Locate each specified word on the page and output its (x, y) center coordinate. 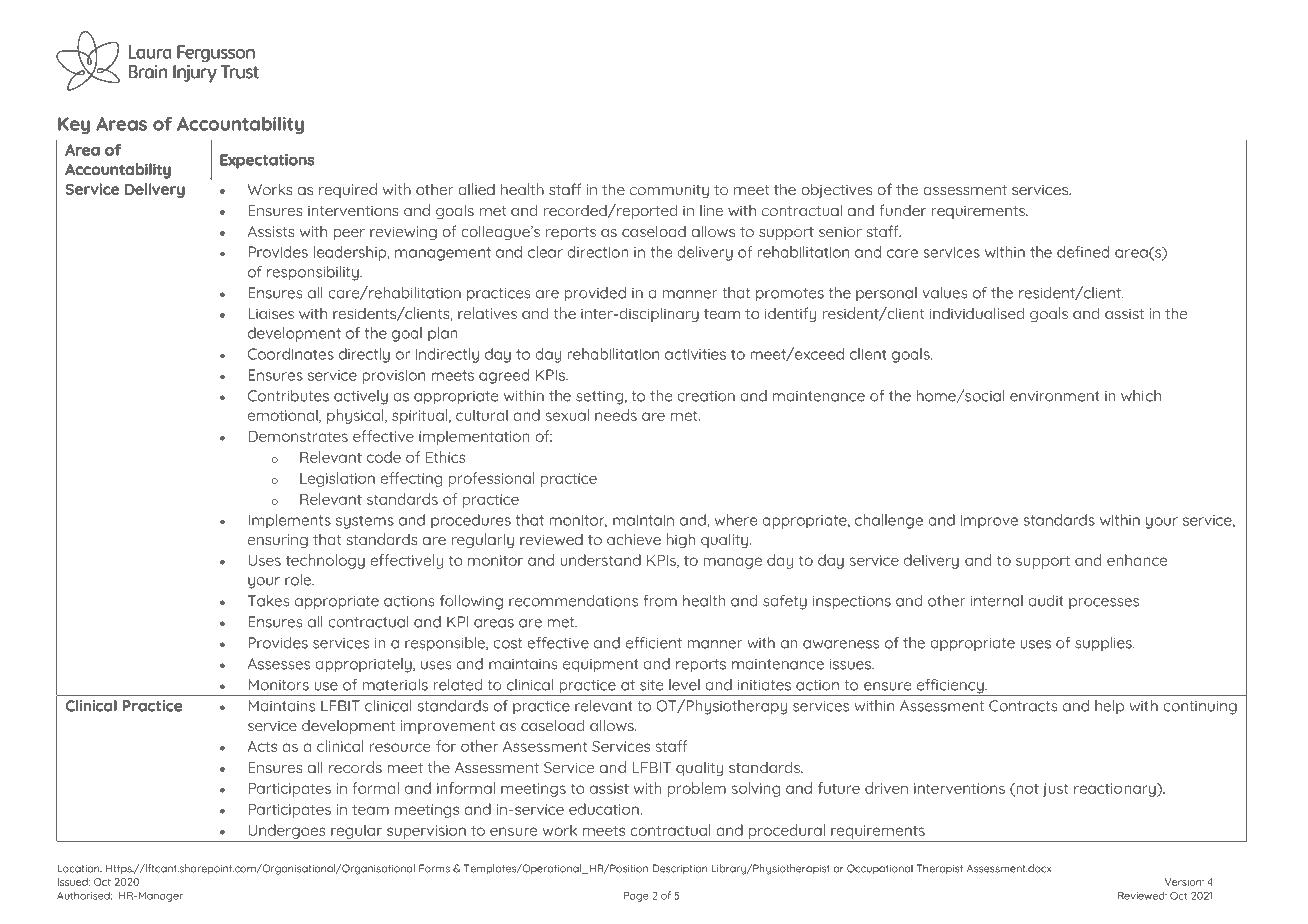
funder (903, 210)
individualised (977, 313)
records (355, 767)
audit (1046, 601)
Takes (269, 601)
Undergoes (287, 831)
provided (595, 294)
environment (1055, 396)
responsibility (314, 273)
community (669, 191)
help (1109, 707)
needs (616, 415)
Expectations (267, 161)
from (660, 601)
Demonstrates (298, 436)
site (651, 685)
